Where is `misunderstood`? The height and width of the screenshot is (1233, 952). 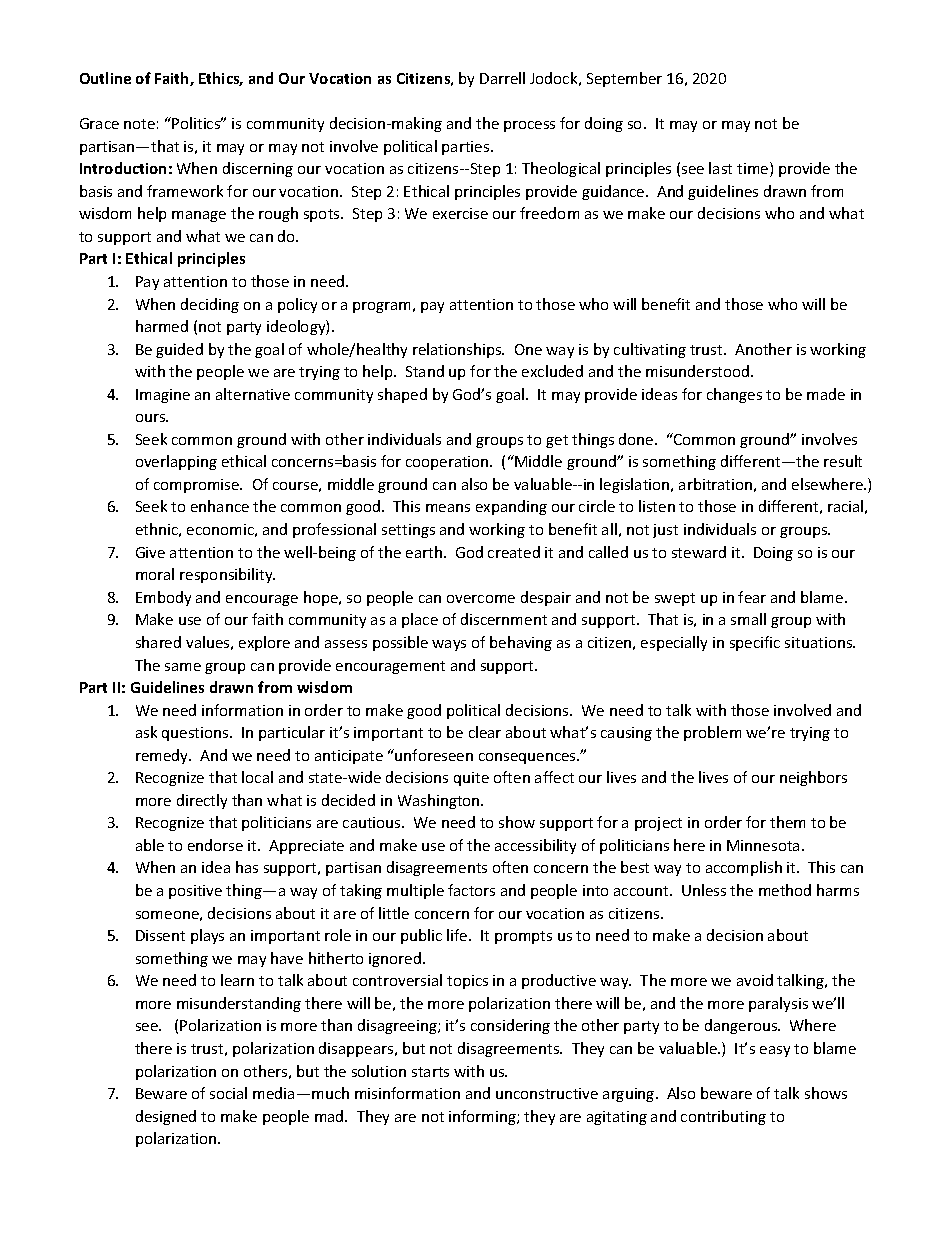
misunderstood is located at coordinates (699, 371).
